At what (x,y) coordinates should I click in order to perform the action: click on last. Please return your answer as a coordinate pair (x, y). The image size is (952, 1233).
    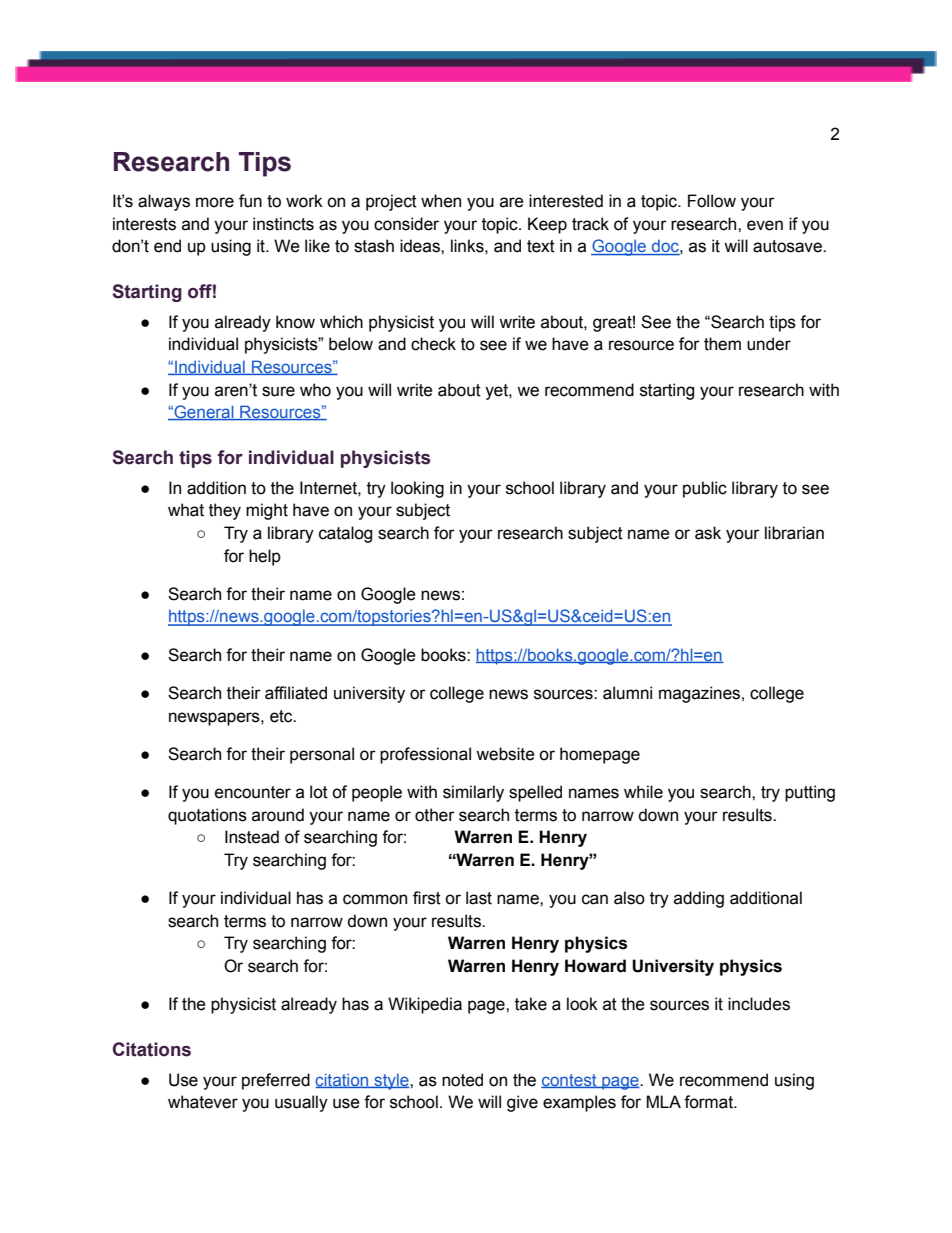
    Looking at the image, I should click on (479, 898).
